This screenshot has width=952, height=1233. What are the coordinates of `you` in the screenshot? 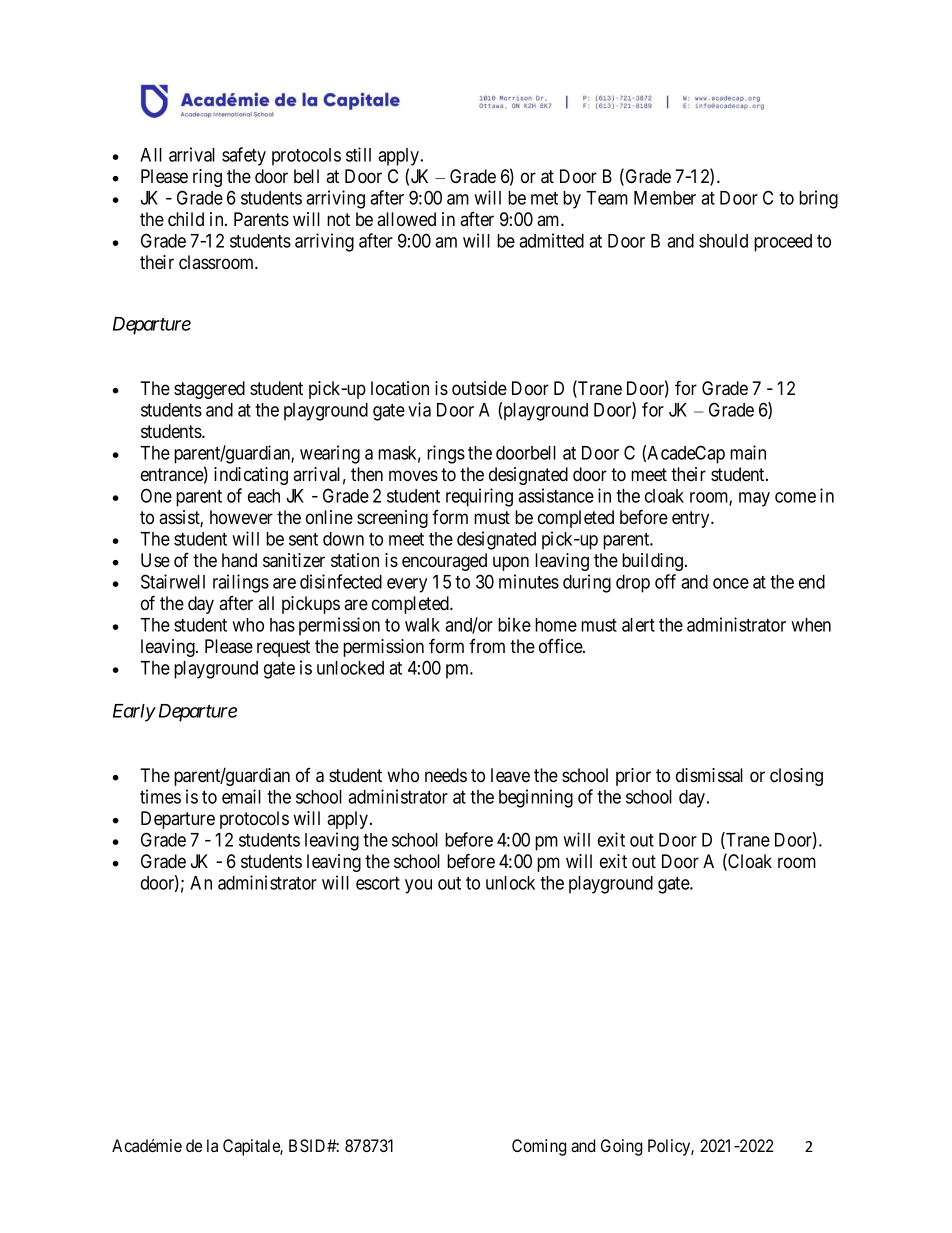 It's located at (418, 886).
